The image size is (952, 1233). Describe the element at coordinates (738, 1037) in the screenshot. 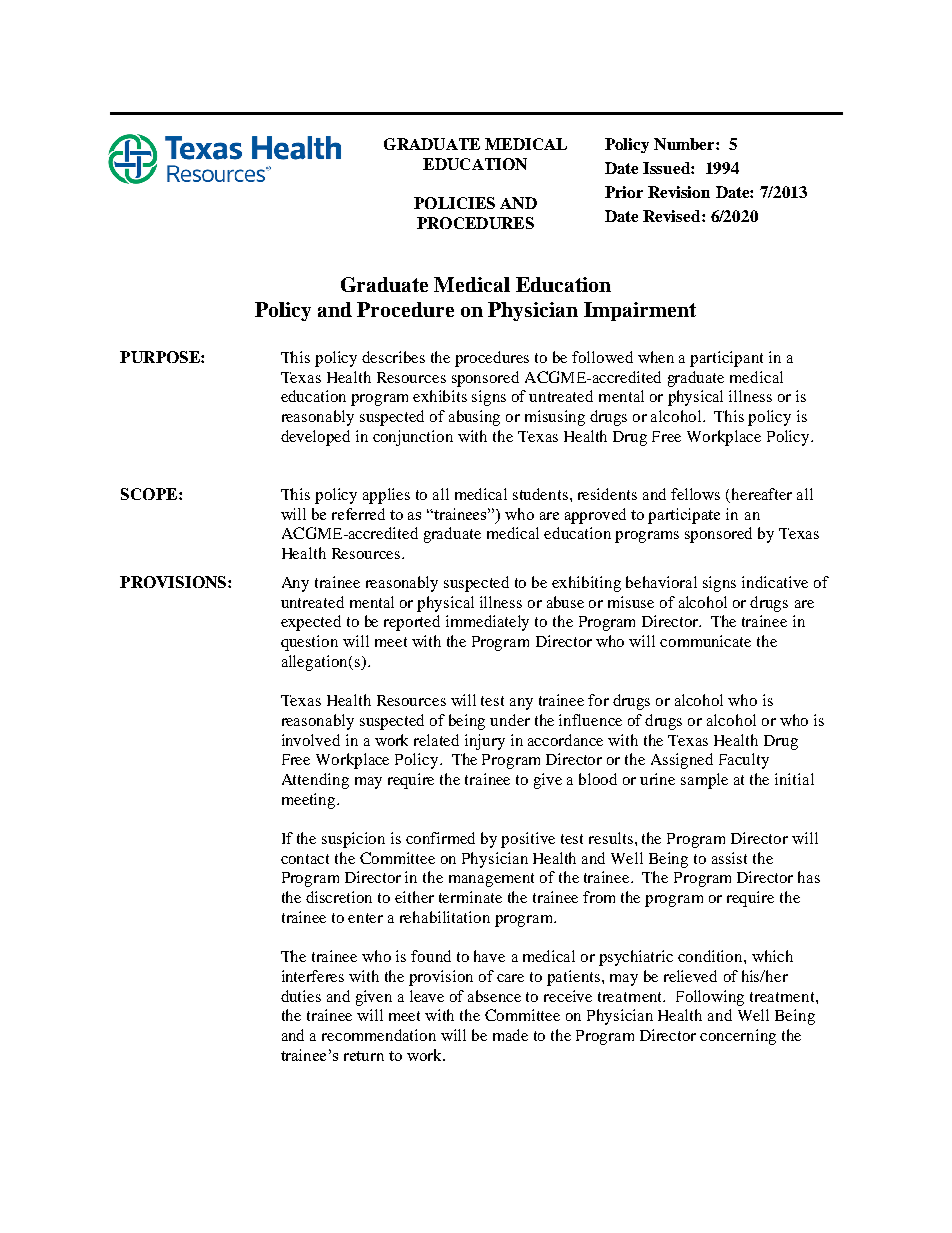

I see `concerning` at that location.
